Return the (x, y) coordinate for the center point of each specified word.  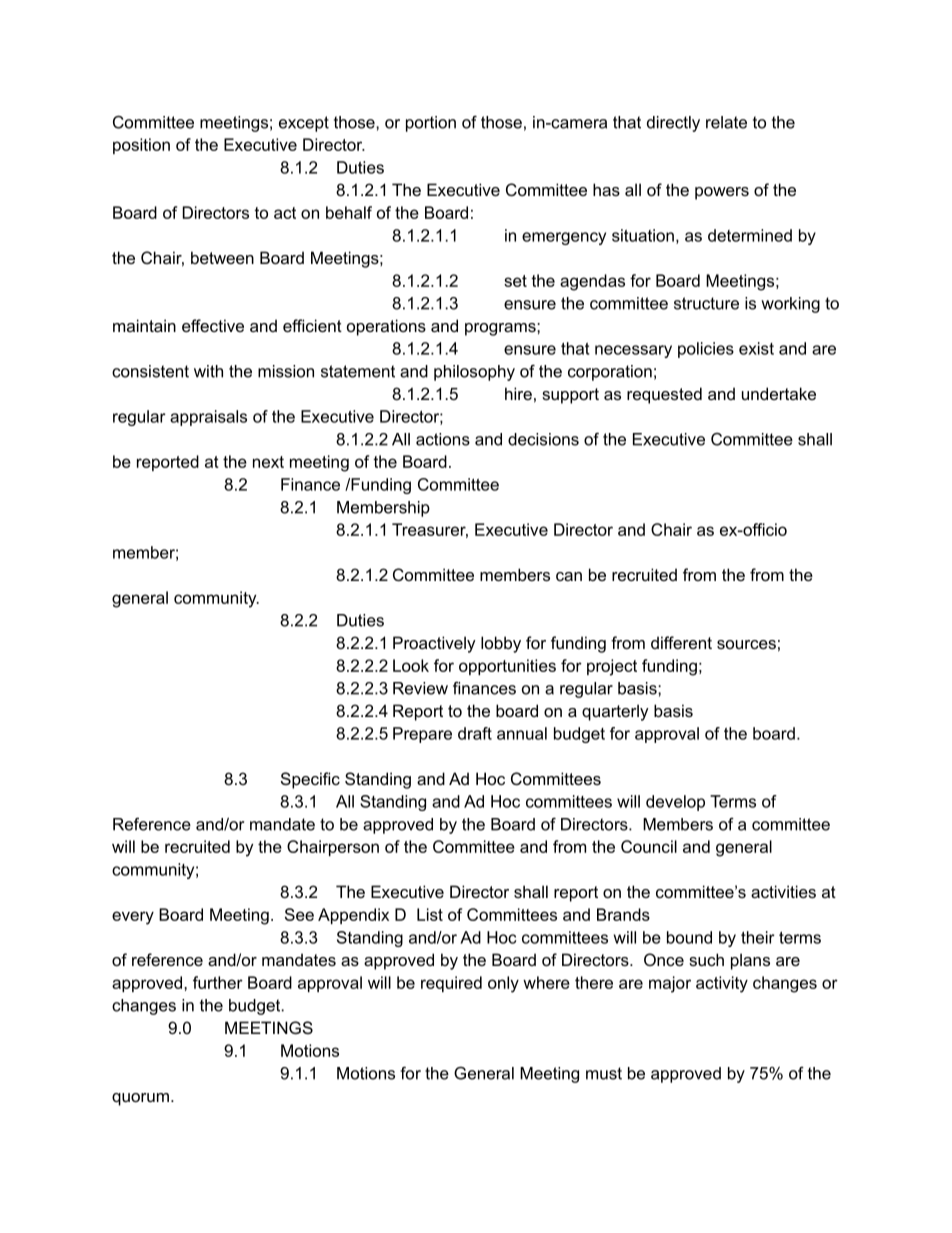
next (268, 462)
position (141, 146)
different (681, 642)
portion (431, 124)
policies (706, 350)
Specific (310, 780)
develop (675, 803)
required (451, 984)
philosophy (474, 373)
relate (726, 122)
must (604, 1073)
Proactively (434, 644)
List (430, 914)
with (208, 371)
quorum (140, 1099)
